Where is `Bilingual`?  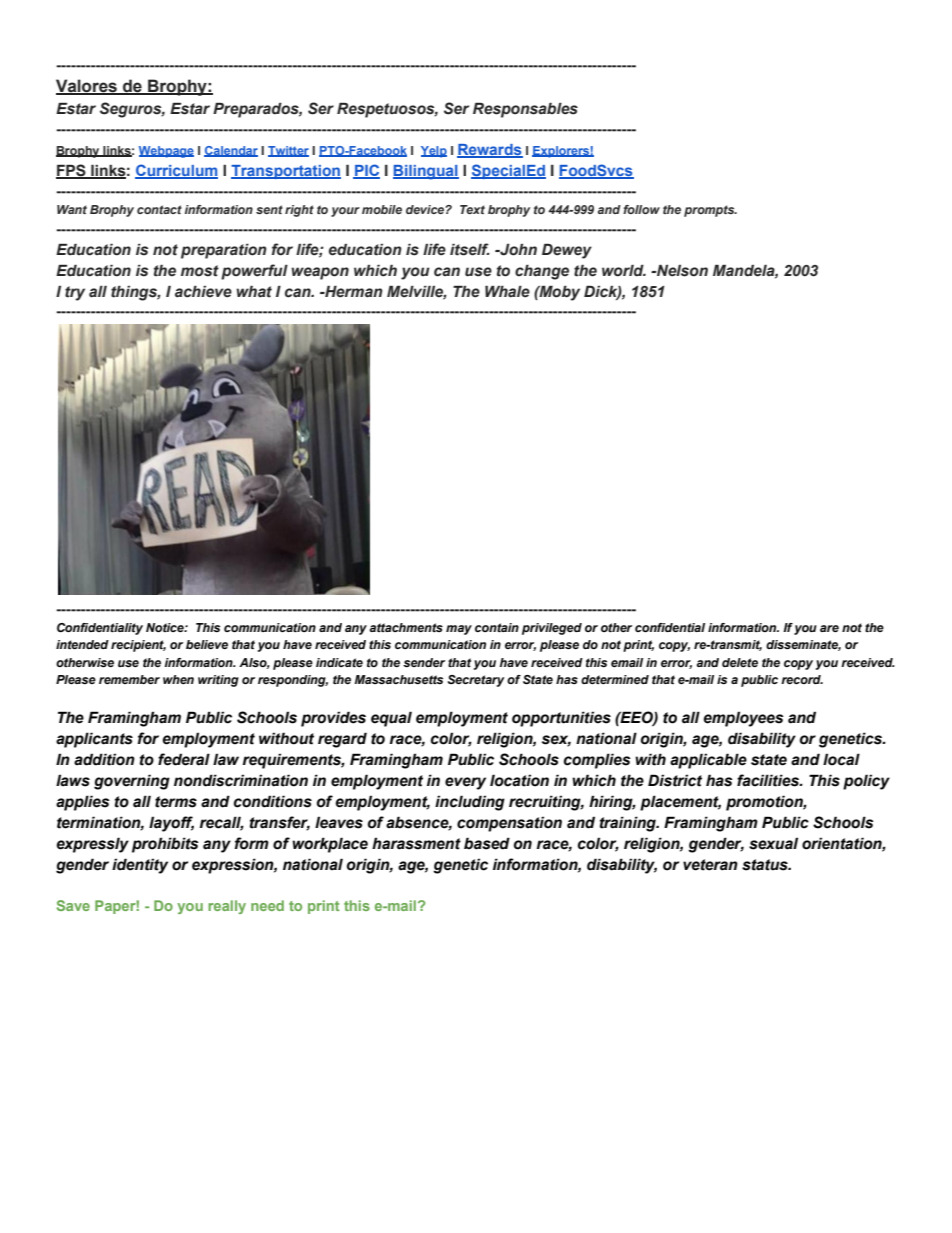
Bilingual is located at coordinates (426, 172).
